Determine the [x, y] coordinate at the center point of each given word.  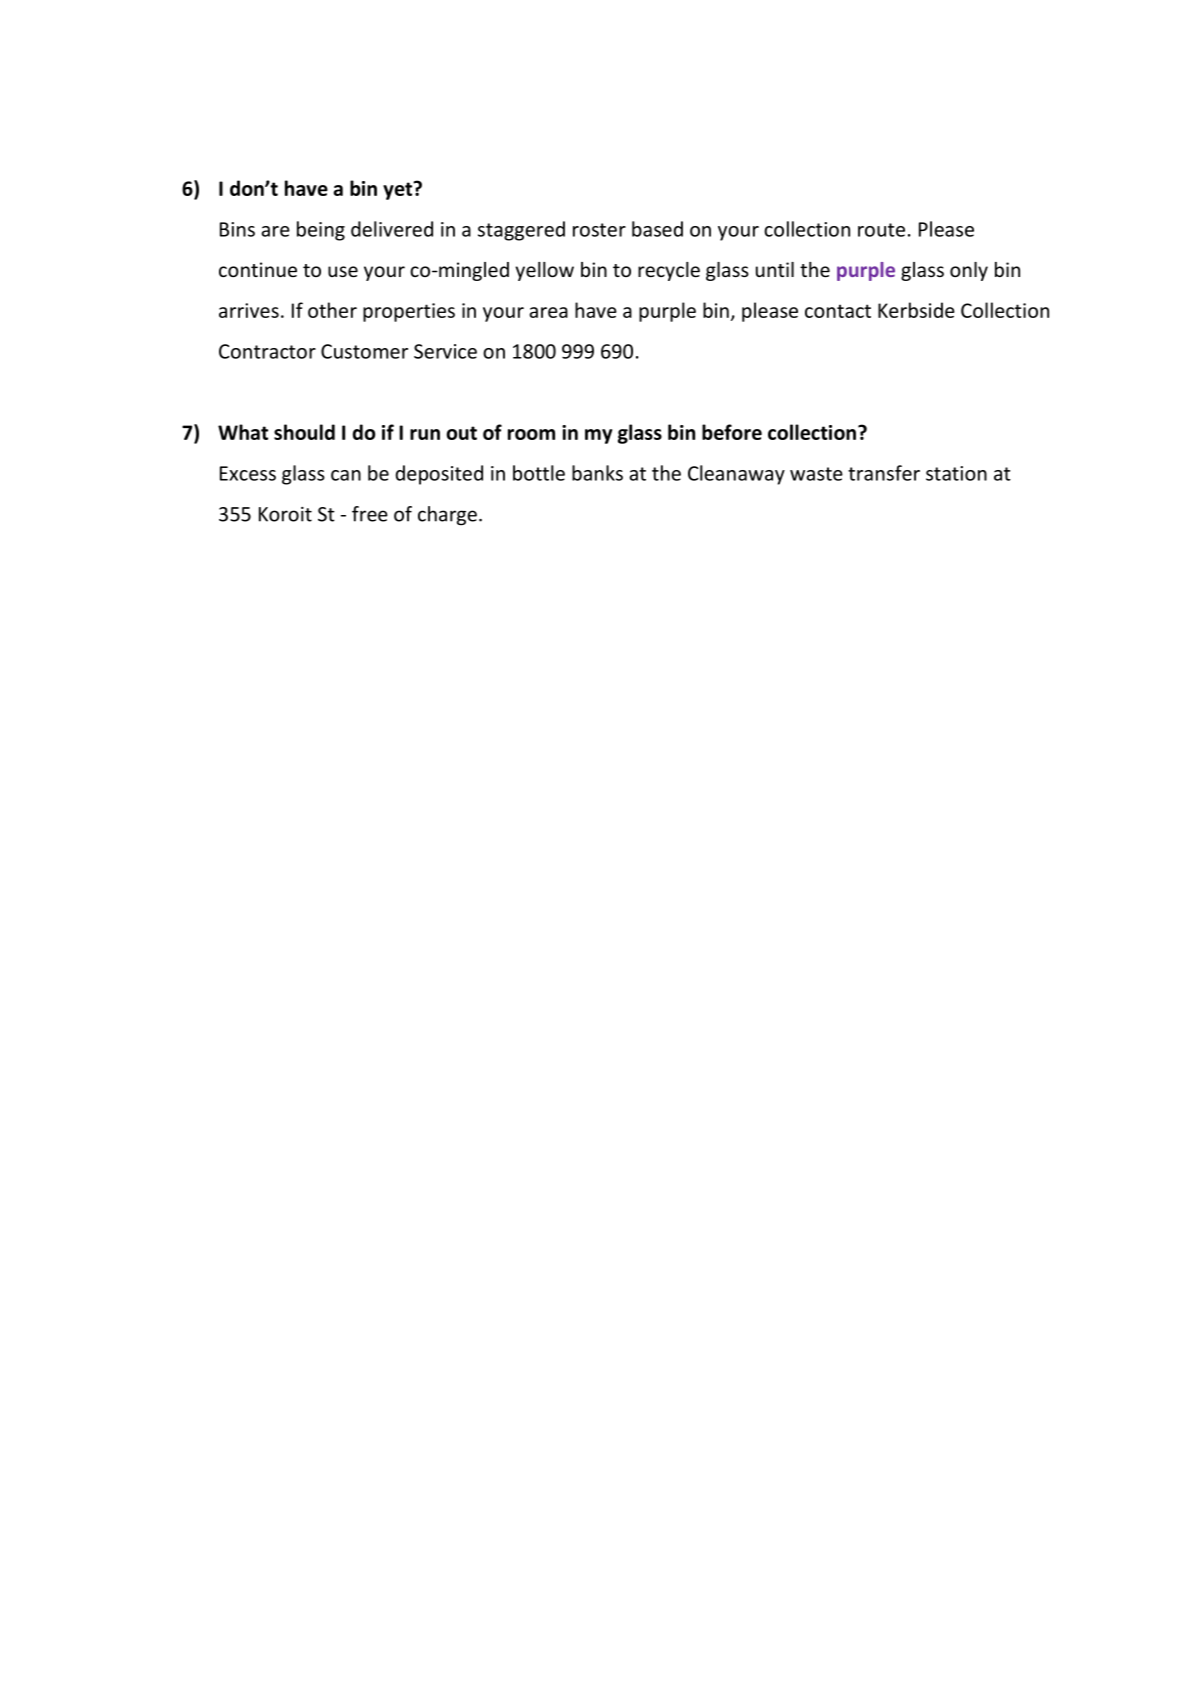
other [332, 310]
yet [399, 190]
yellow [544, 271]
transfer [884, 473]
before [732, 432]
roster [599, 230]
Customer [364, 351]
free [370, 514]
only [969, 271]
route [881, 230]
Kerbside [916, 310]
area [548, 312]
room [531, 434]
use [343, 271]
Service [445, 351]
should [304, 432]
